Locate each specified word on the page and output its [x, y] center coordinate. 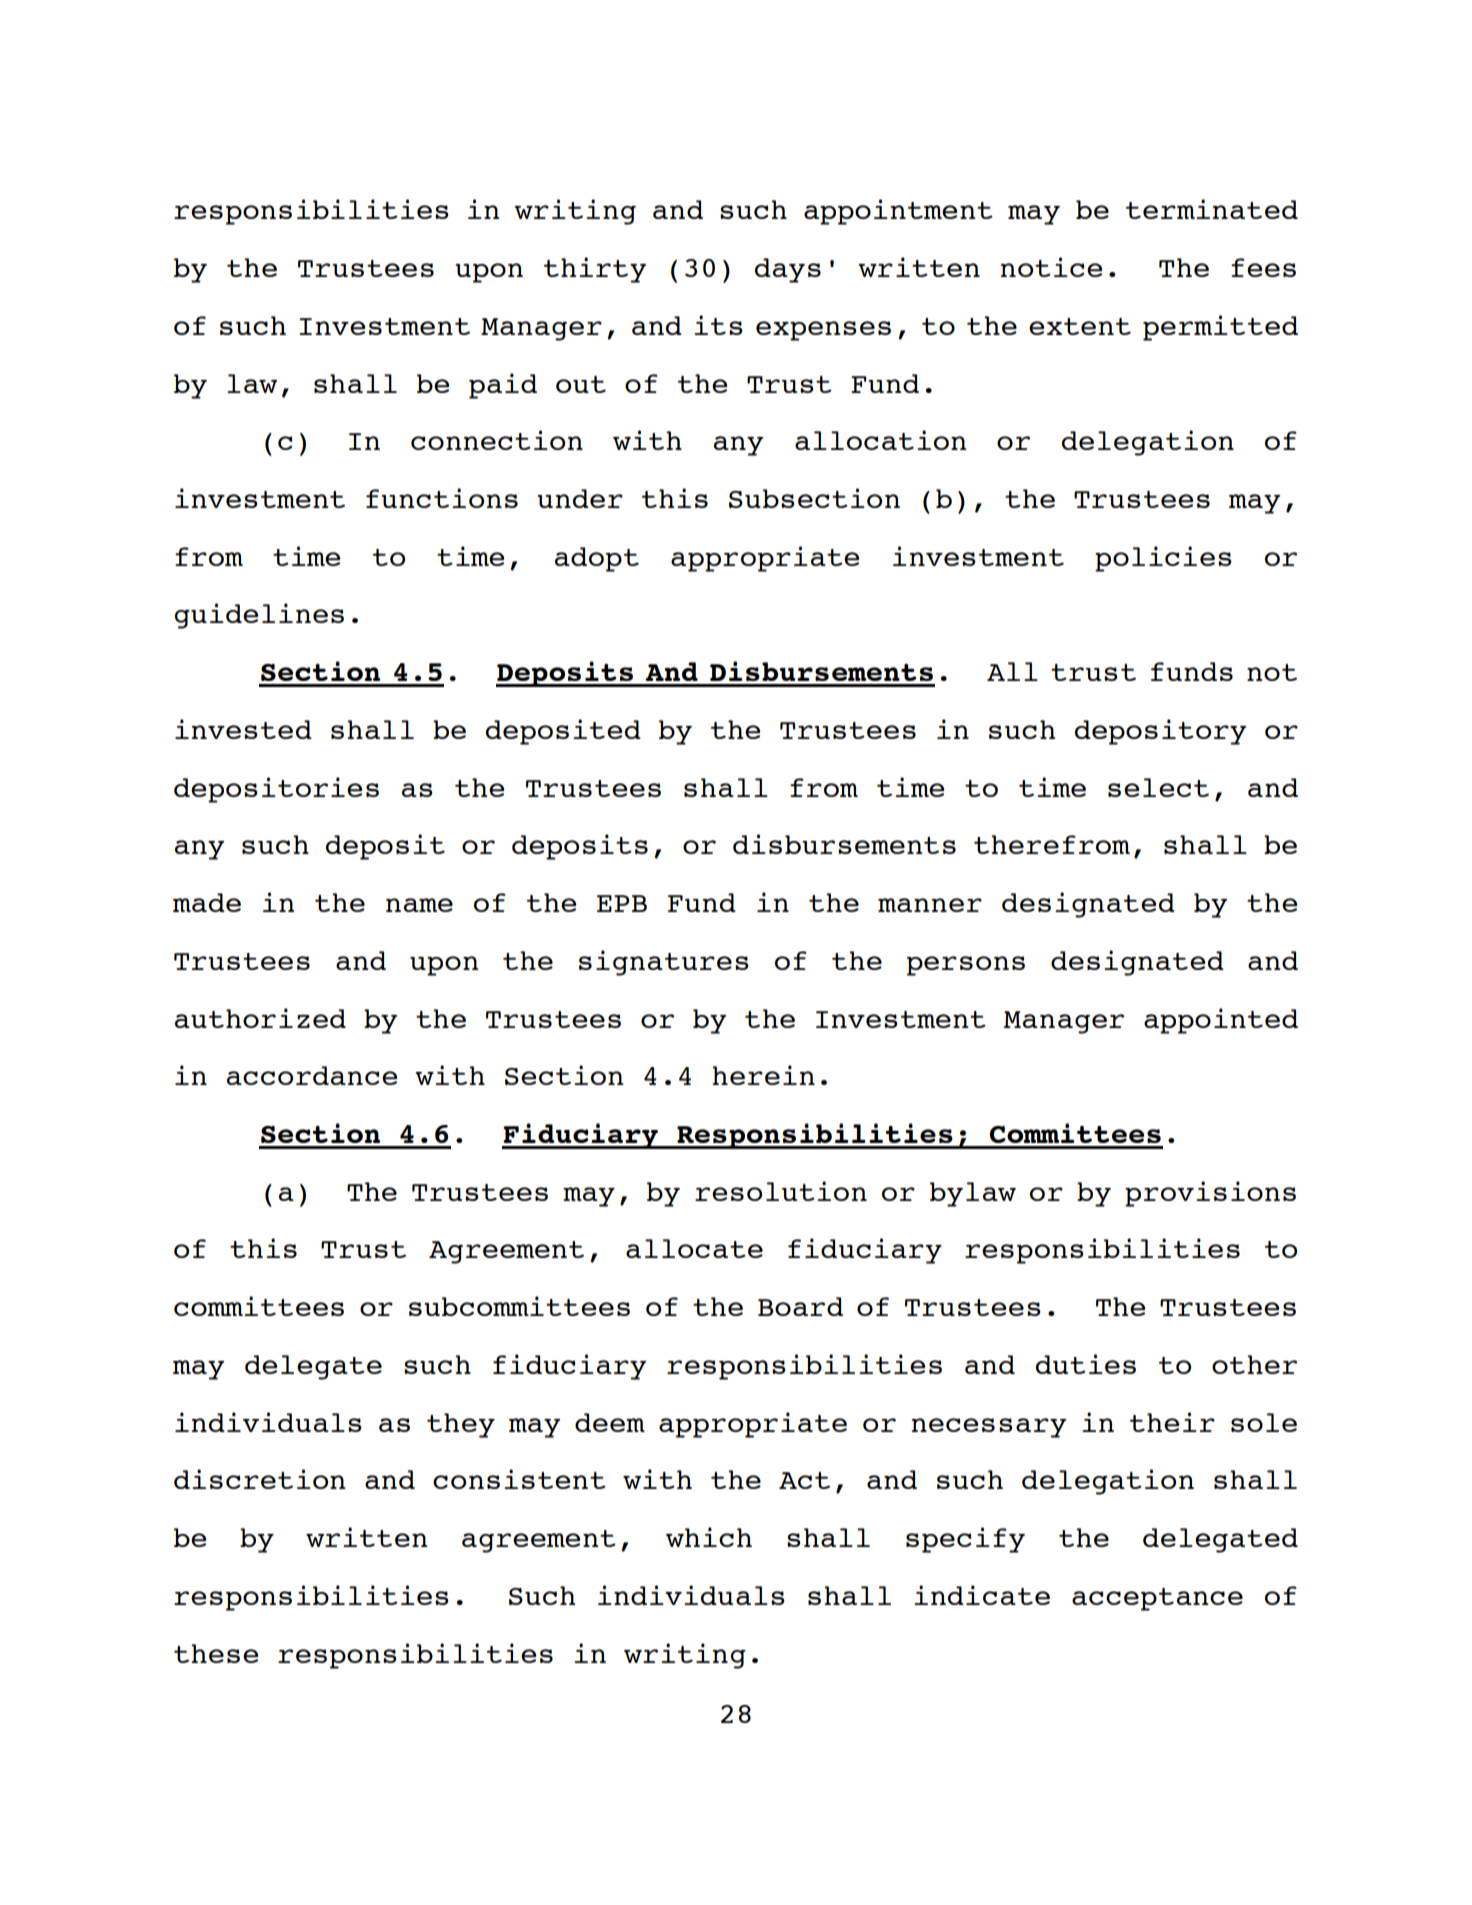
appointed [1221, 1021]
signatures [664, 963]
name [419, 905]
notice [1051, 267]
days [788, 270]
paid [503, 386]
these [216, 1653]
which [709, 1537]
